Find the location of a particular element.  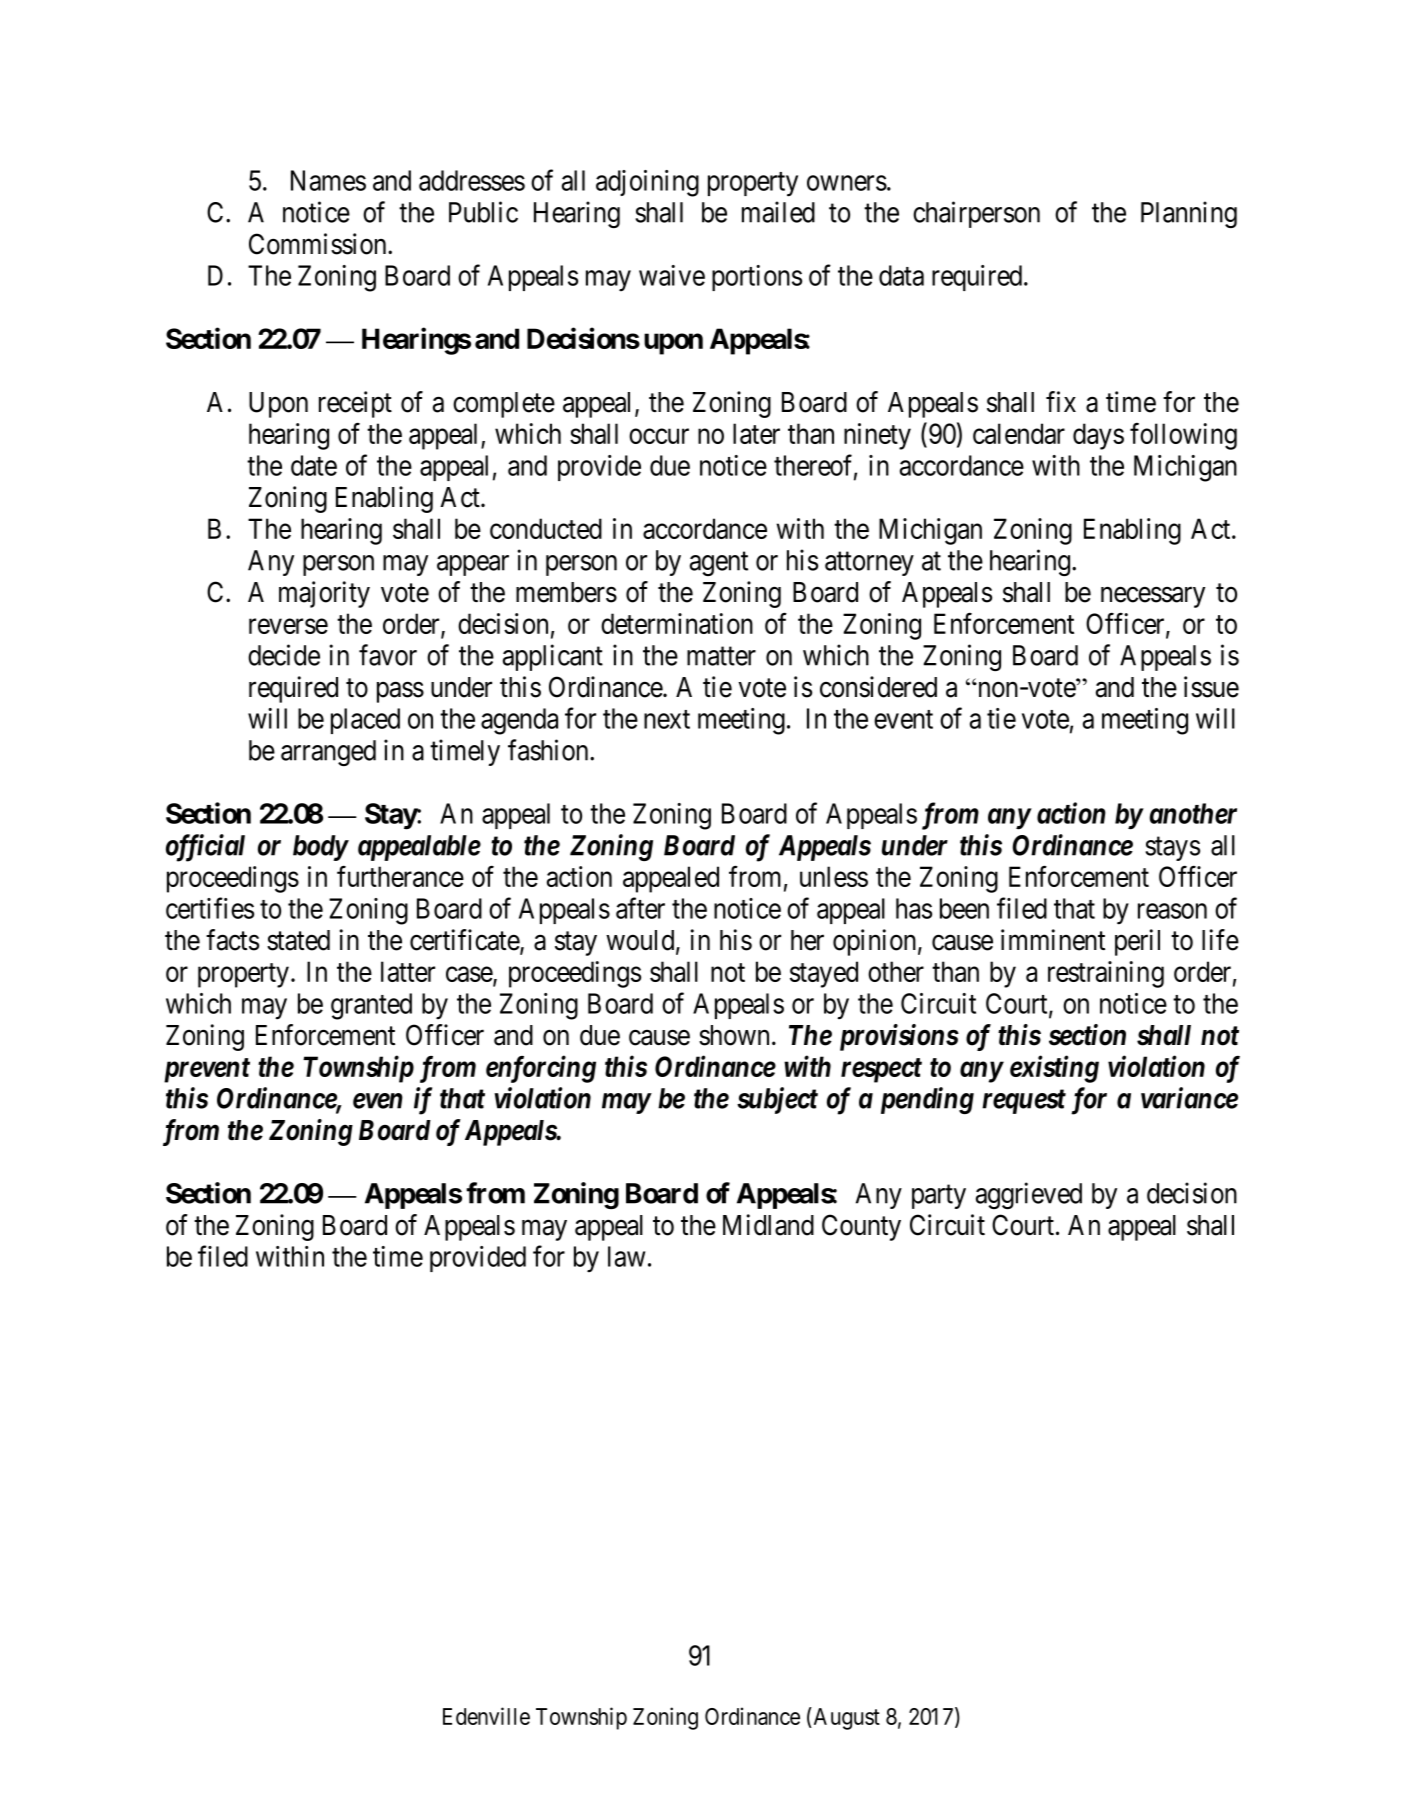

mailed is located at coordinates (778, 212).
